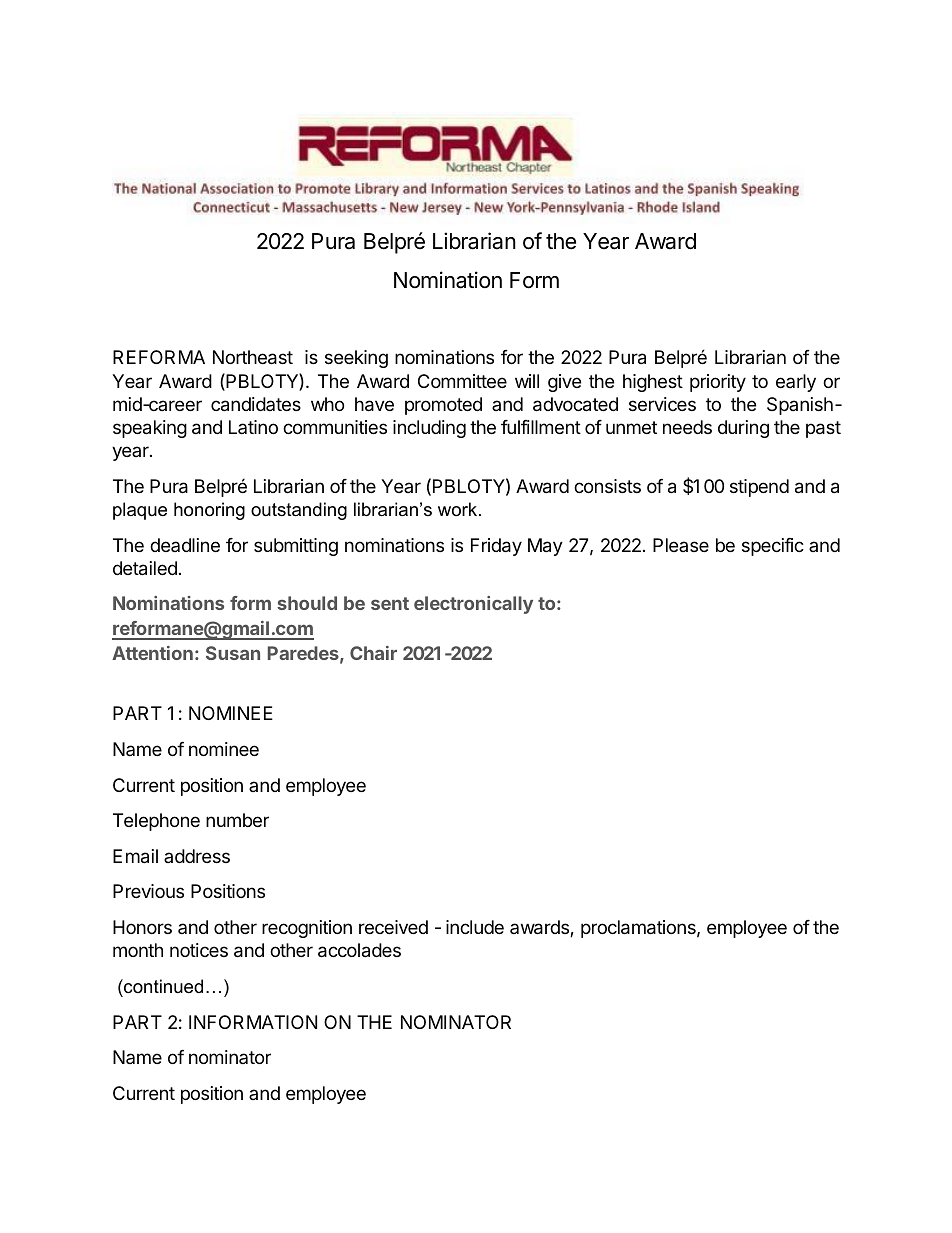 Image resolution: width=952 pixels, height=1233 pixels. What do you see at coordinates (199, 950) in the screenshot?
I see `notices` at bounding box center [199, 950].
